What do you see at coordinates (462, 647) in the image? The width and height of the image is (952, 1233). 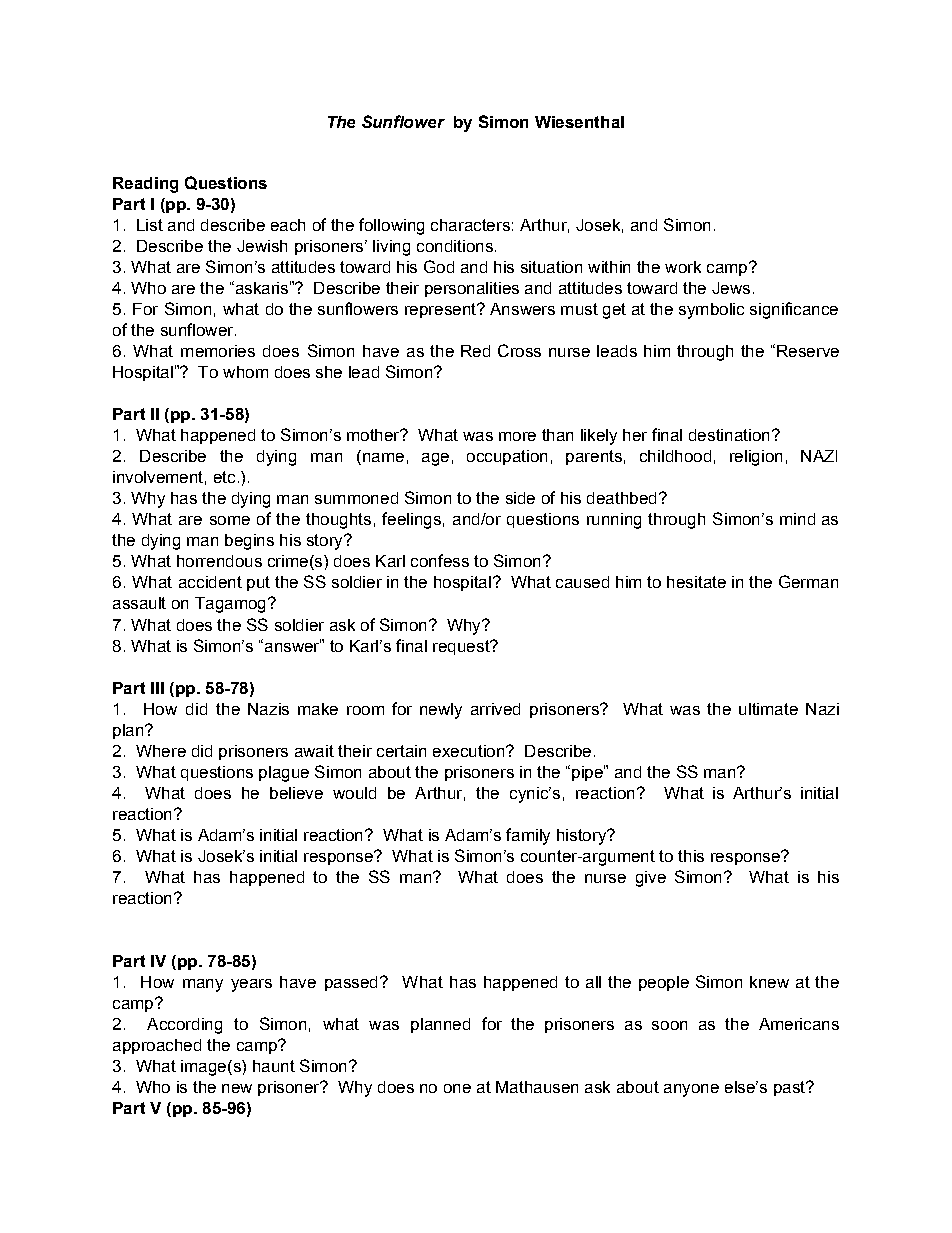 I see `request` at bounding box center [462, 647].
